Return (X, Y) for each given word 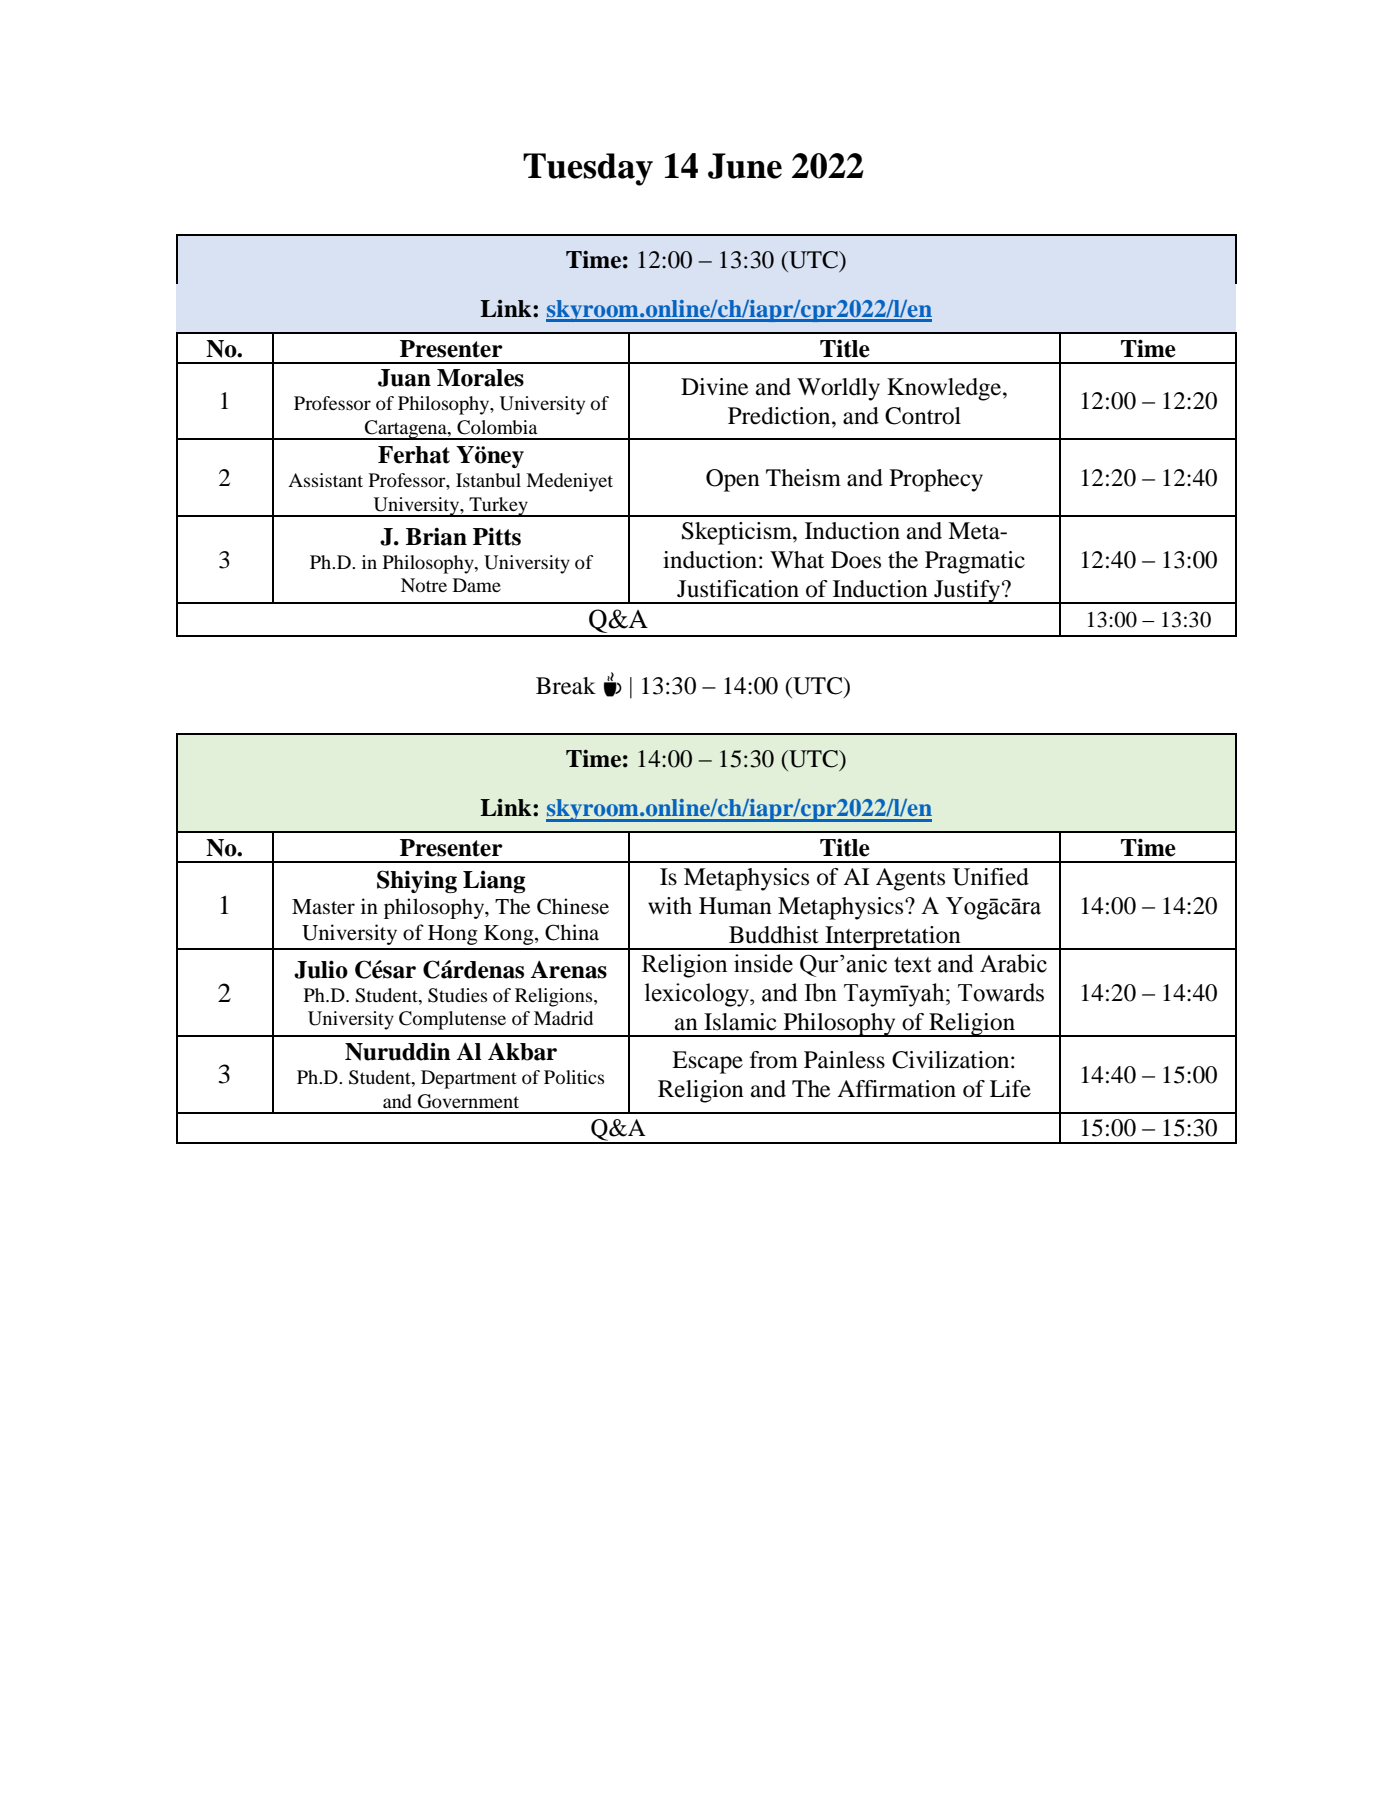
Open (733, 480)
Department (469, 1079)
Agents (910, 879)
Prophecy (936, 480)
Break (566, 686)
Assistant (325, 480)
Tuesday (588, 169)
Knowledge (945, 389)
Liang (494, 881)
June (745, 166)
